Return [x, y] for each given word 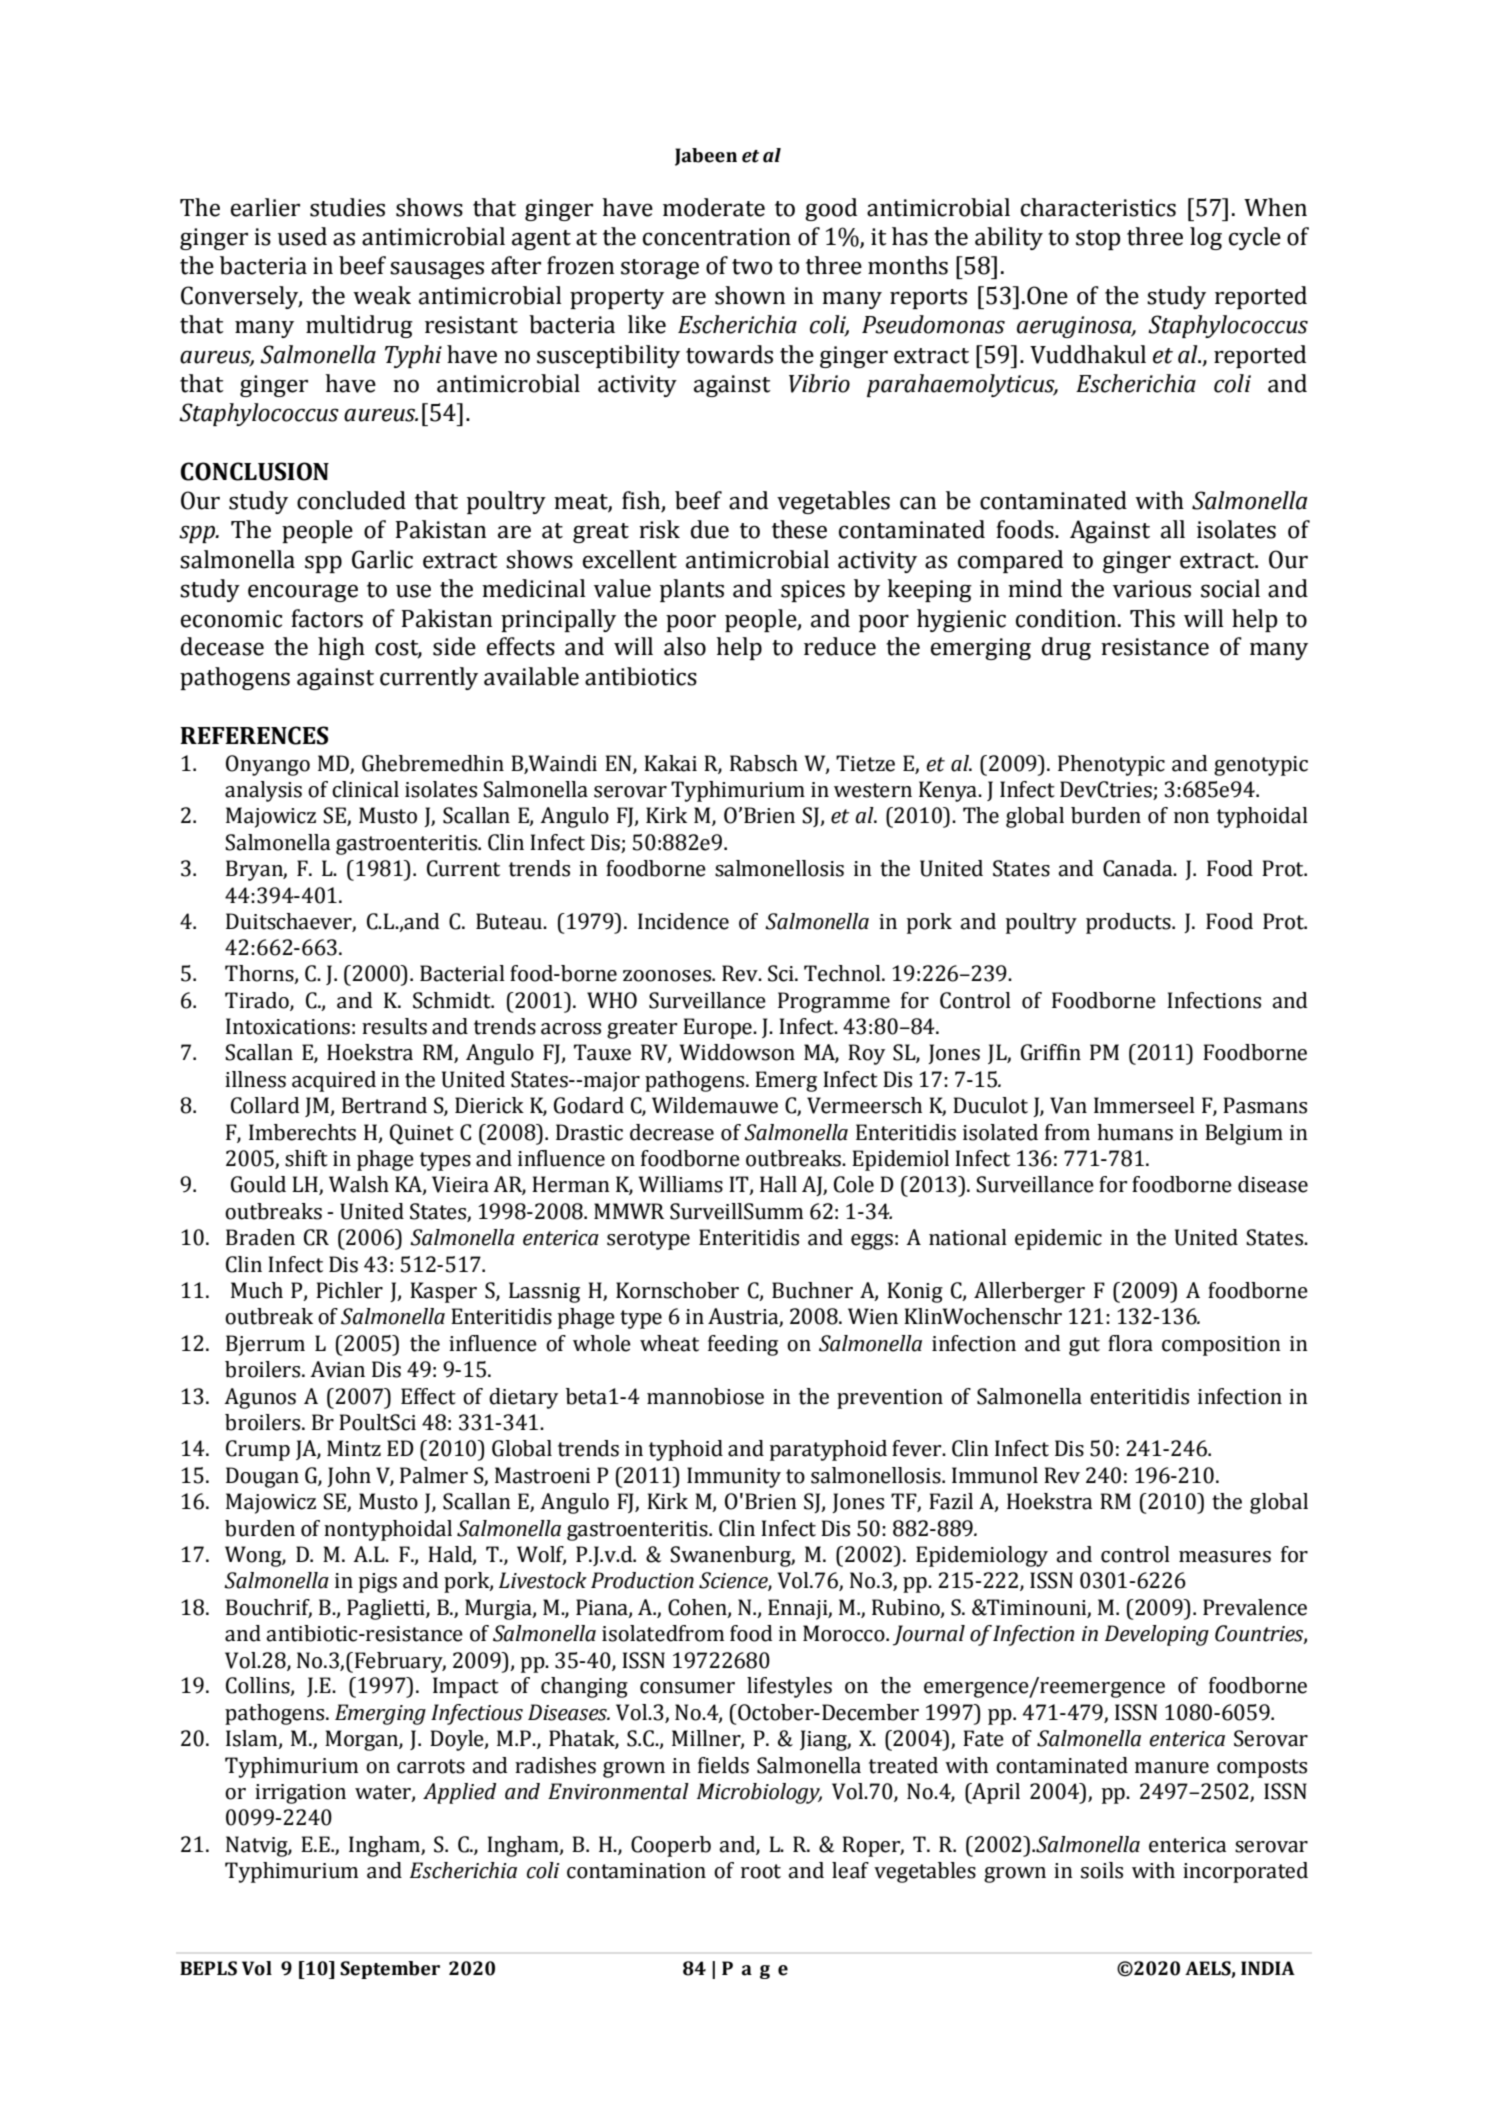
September [390, 1970]
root [761, 1871]
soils [1102, 1870]
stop [1098, 240]
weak [382, 295]
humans [1135, 1132]
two [752, 267]
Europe [718, 1028]
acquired [334, 1081]
